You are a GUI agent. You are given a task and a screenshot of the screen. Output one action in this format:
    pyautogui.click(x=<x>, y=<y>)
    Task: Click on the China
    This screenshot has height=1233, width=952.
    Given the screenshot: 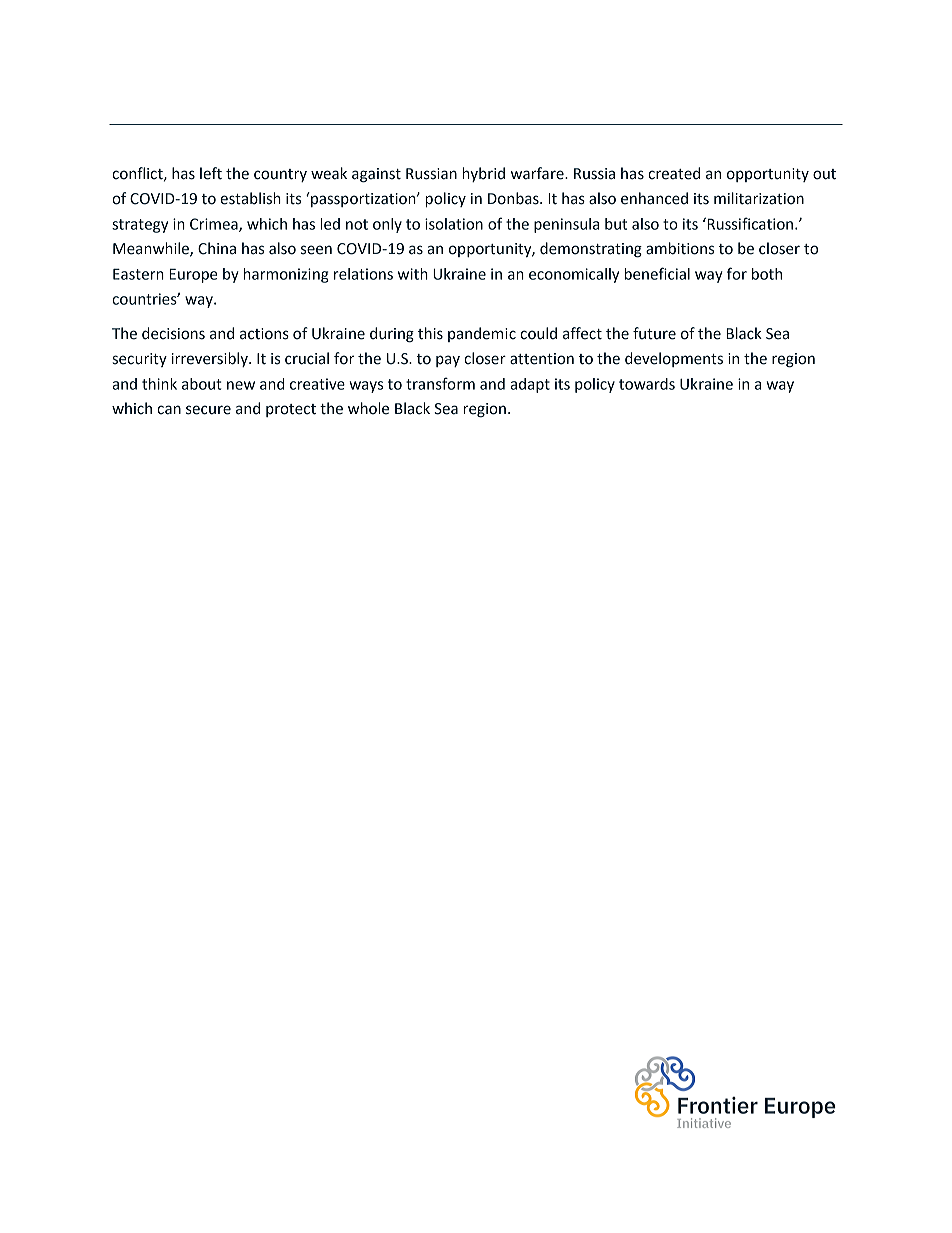 What is the action you would take?
    pyautogui.click(x=217, y=248)
